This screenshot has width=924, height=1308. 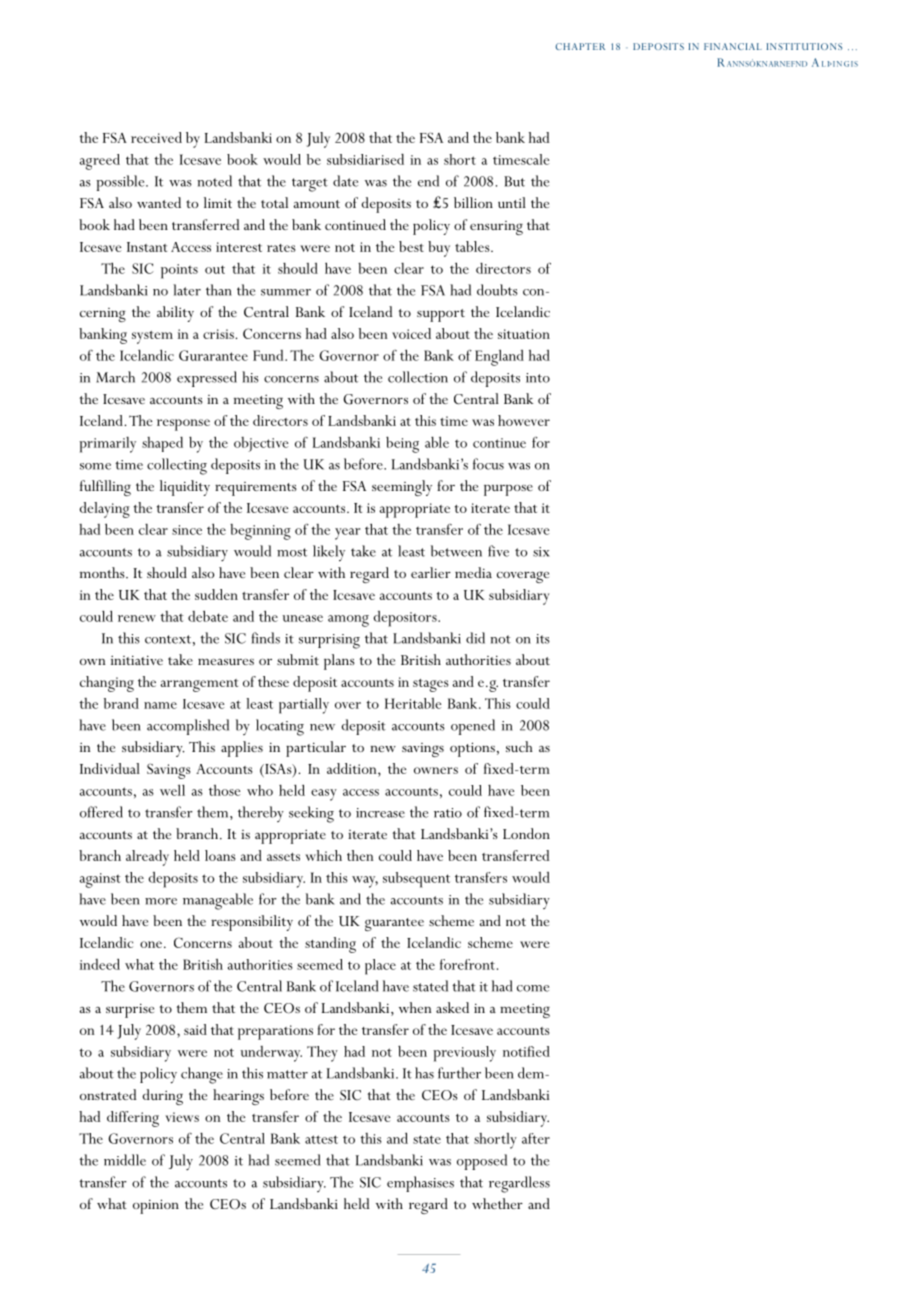 What do you see at coordinates (475, 638) in the screenshot?
I see `did` at bounding box center [475, 638].
